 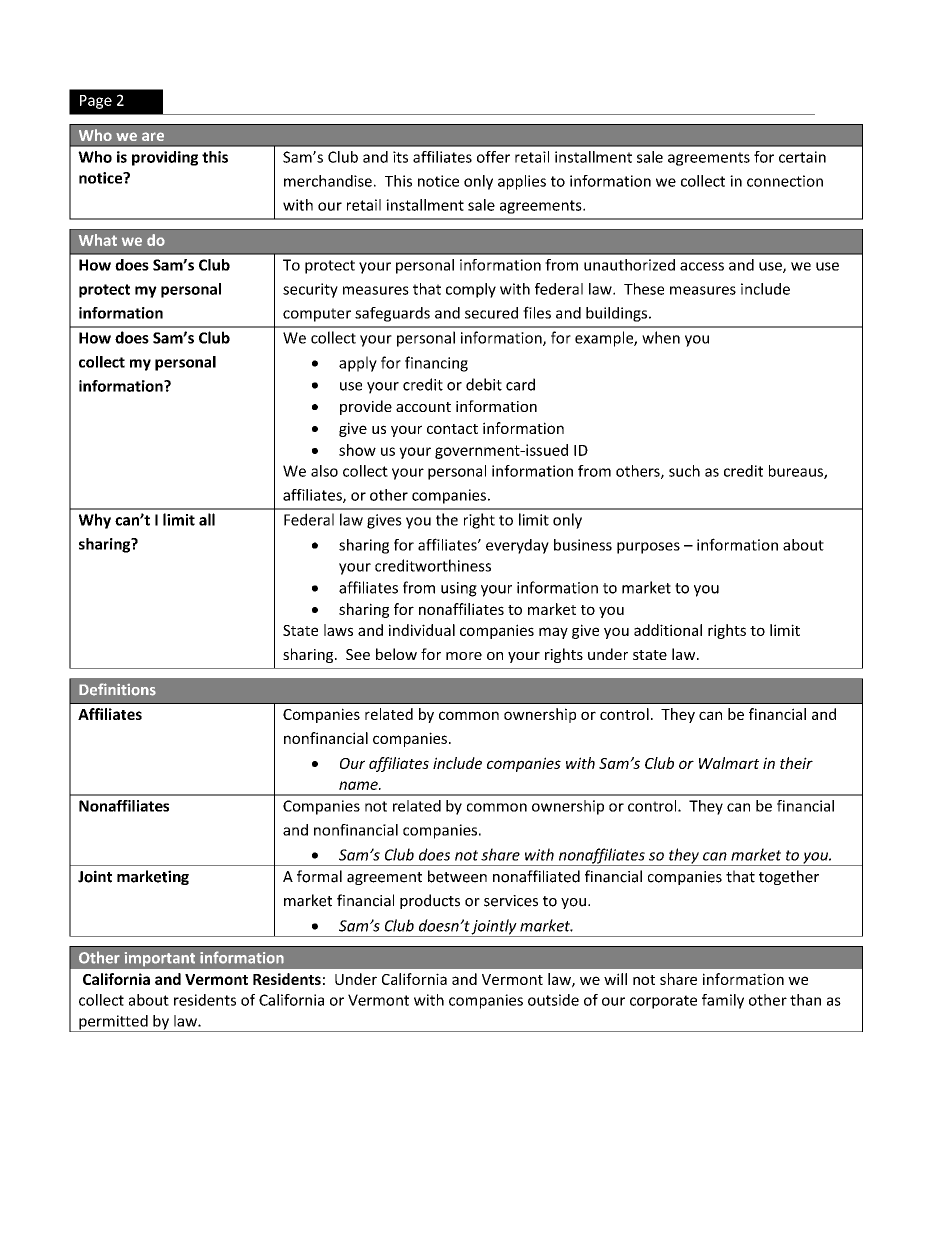 What do you see at coordinates (117, 689) in the screenshot?
I see `Definitions` at bounding box center [117, 689].
